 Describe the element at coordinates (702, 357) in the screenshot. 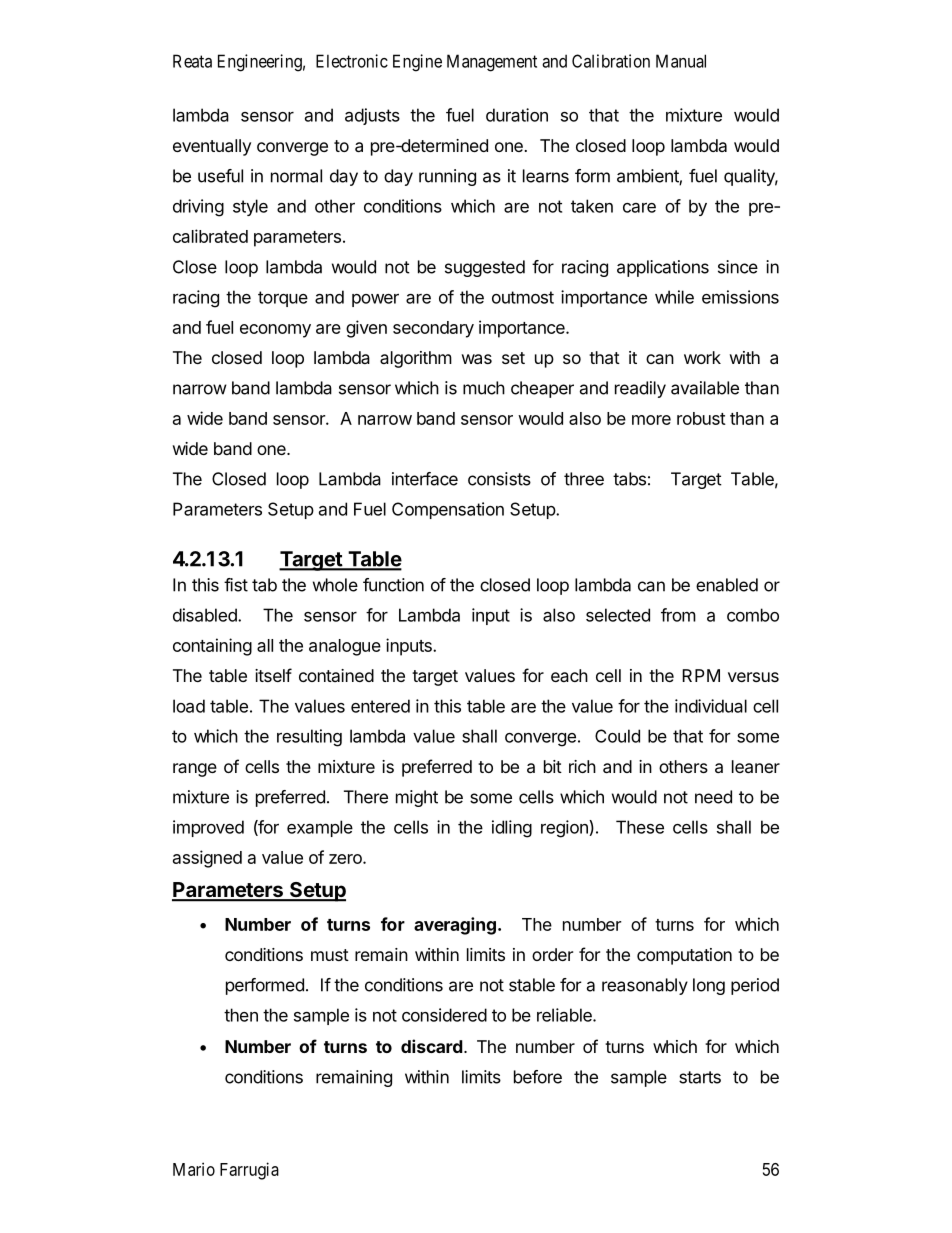

I see `work` at that location.
